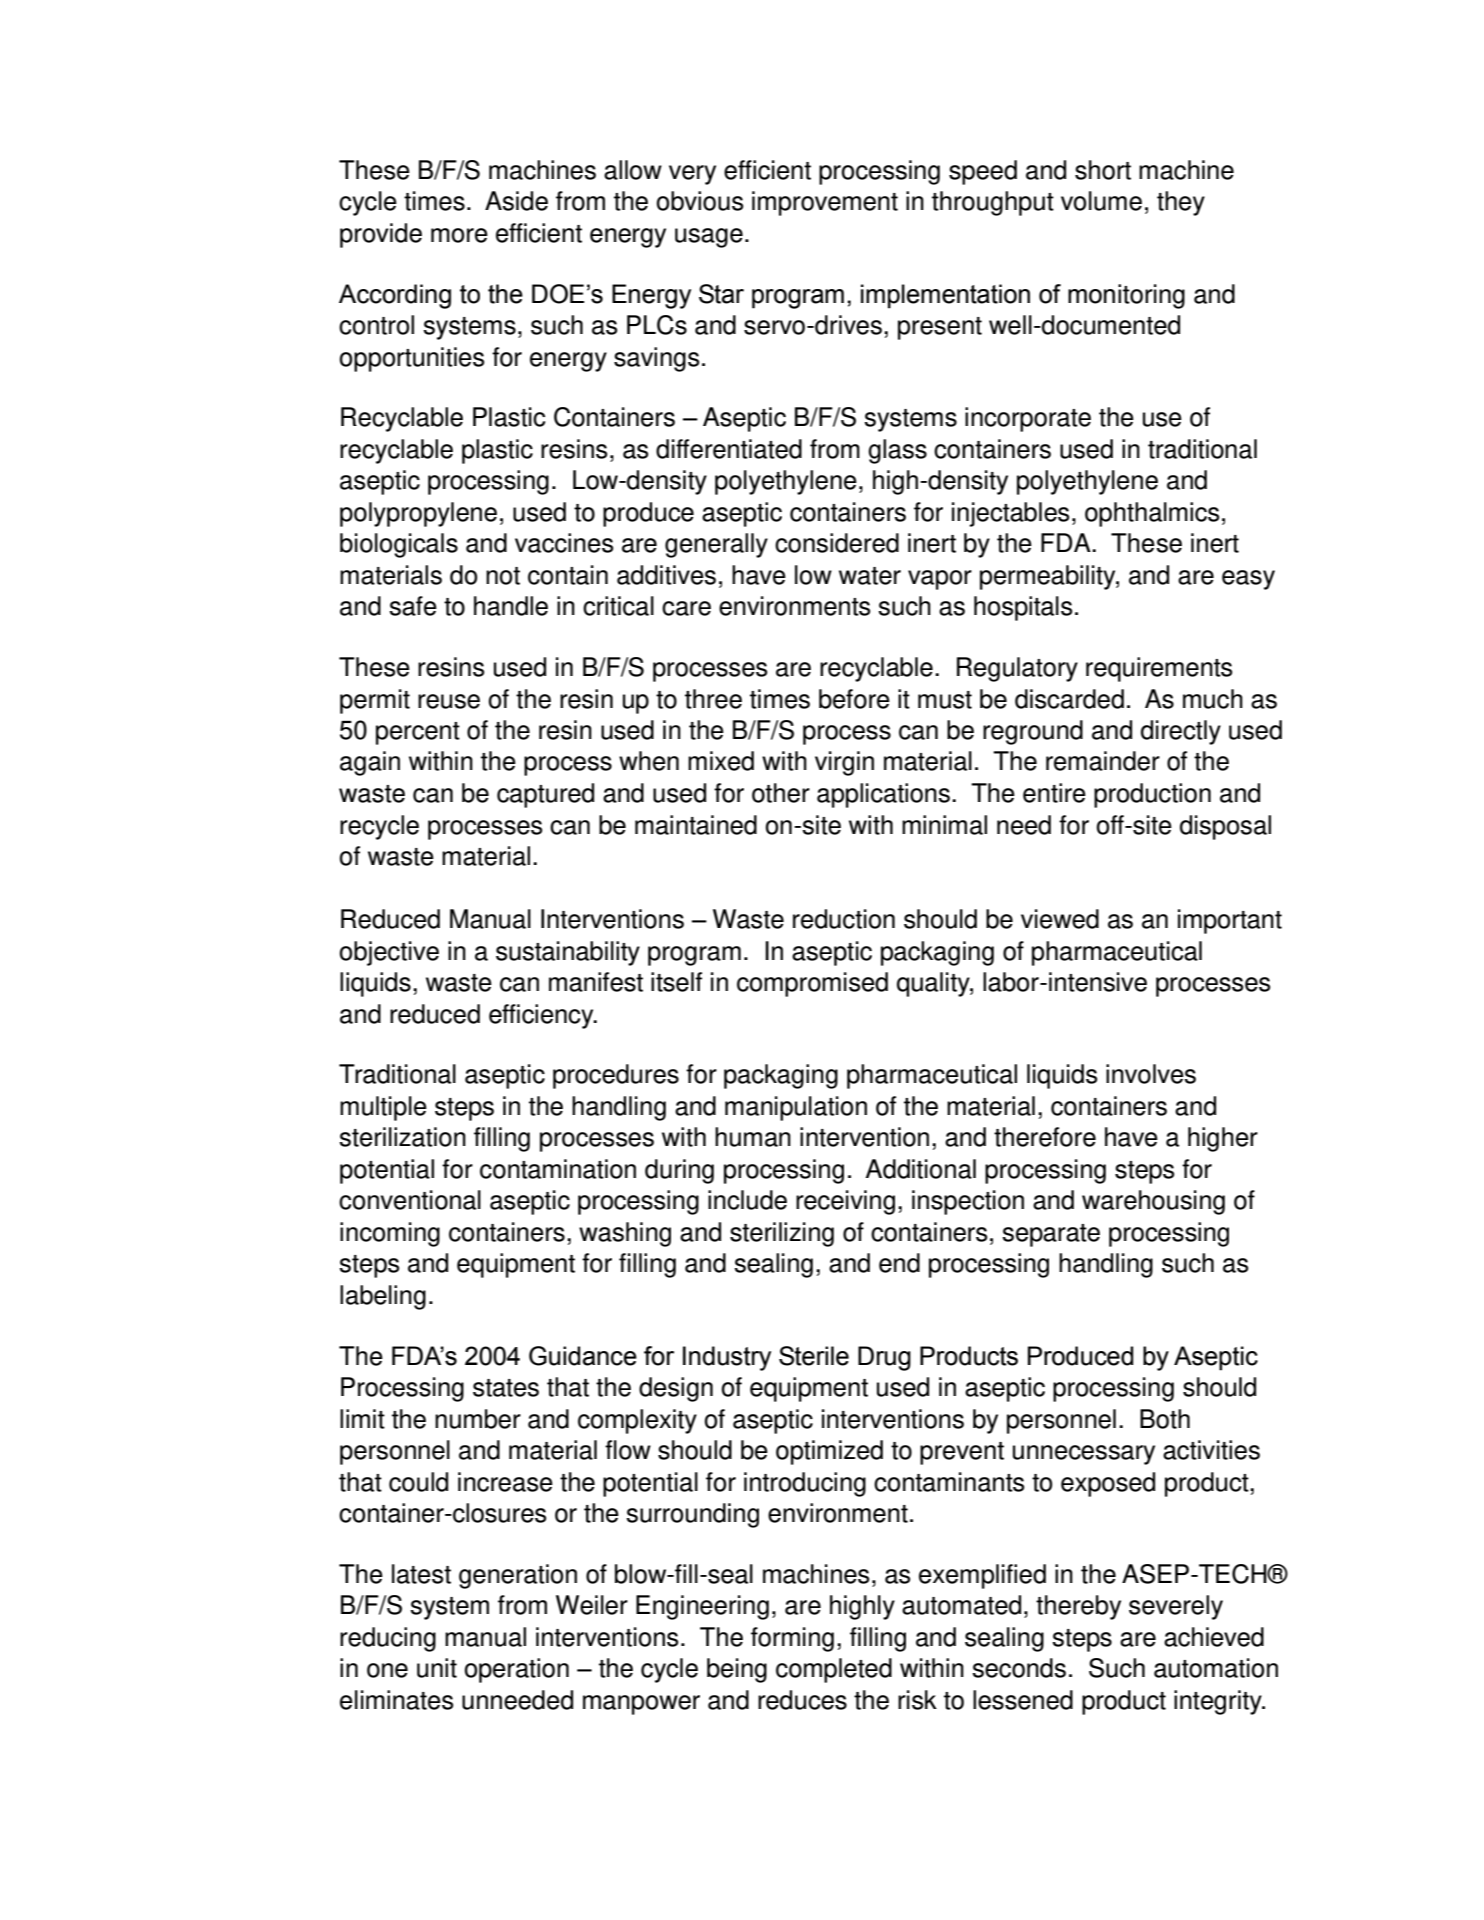 The width and height of the page is (1484, 1920). I want to click on improvement, so click(825, 203).
